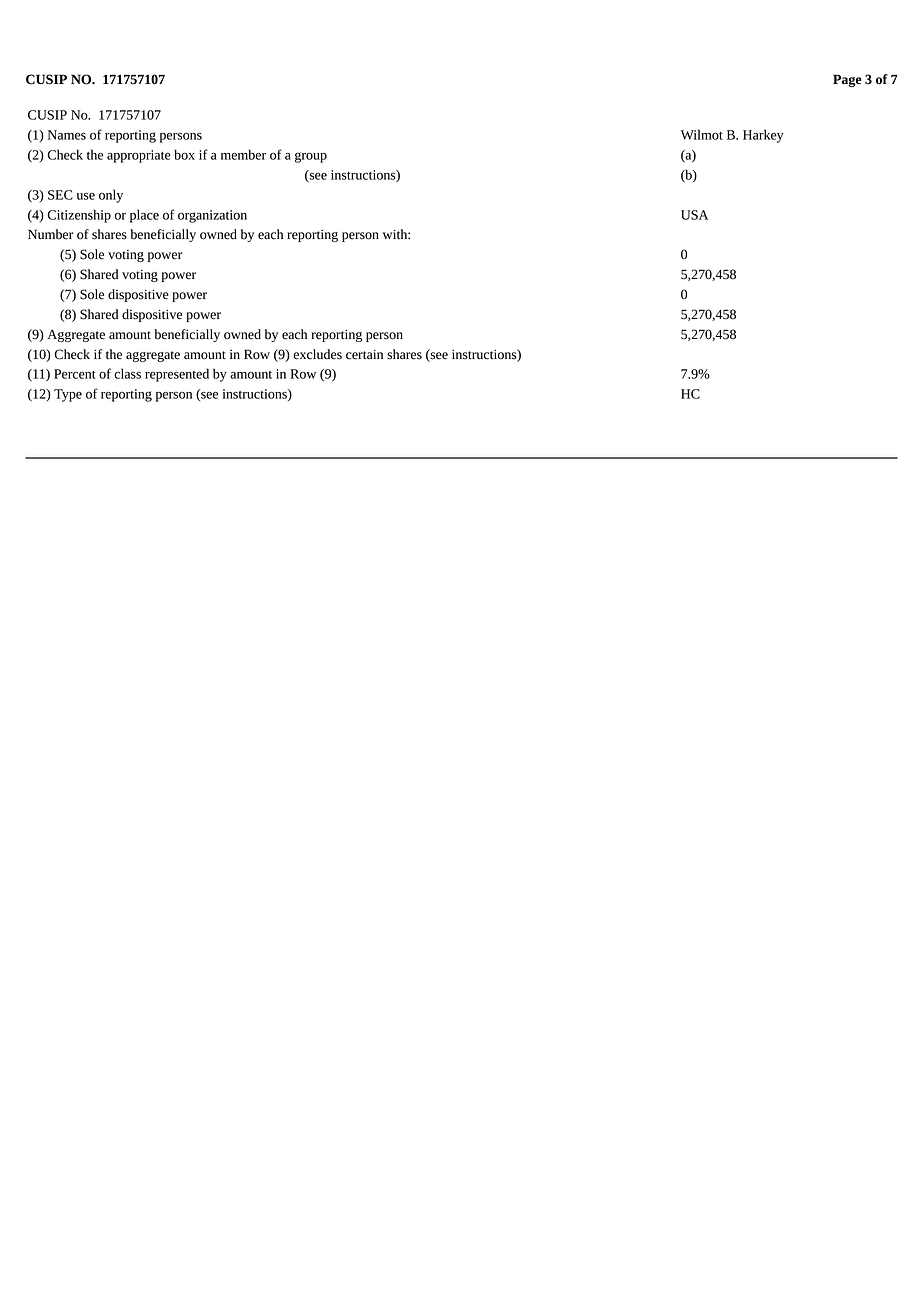 The width and height of the image is (924, 1308). Describe the element at coordinates (311, 157) in the image. I see `group` at that location.
